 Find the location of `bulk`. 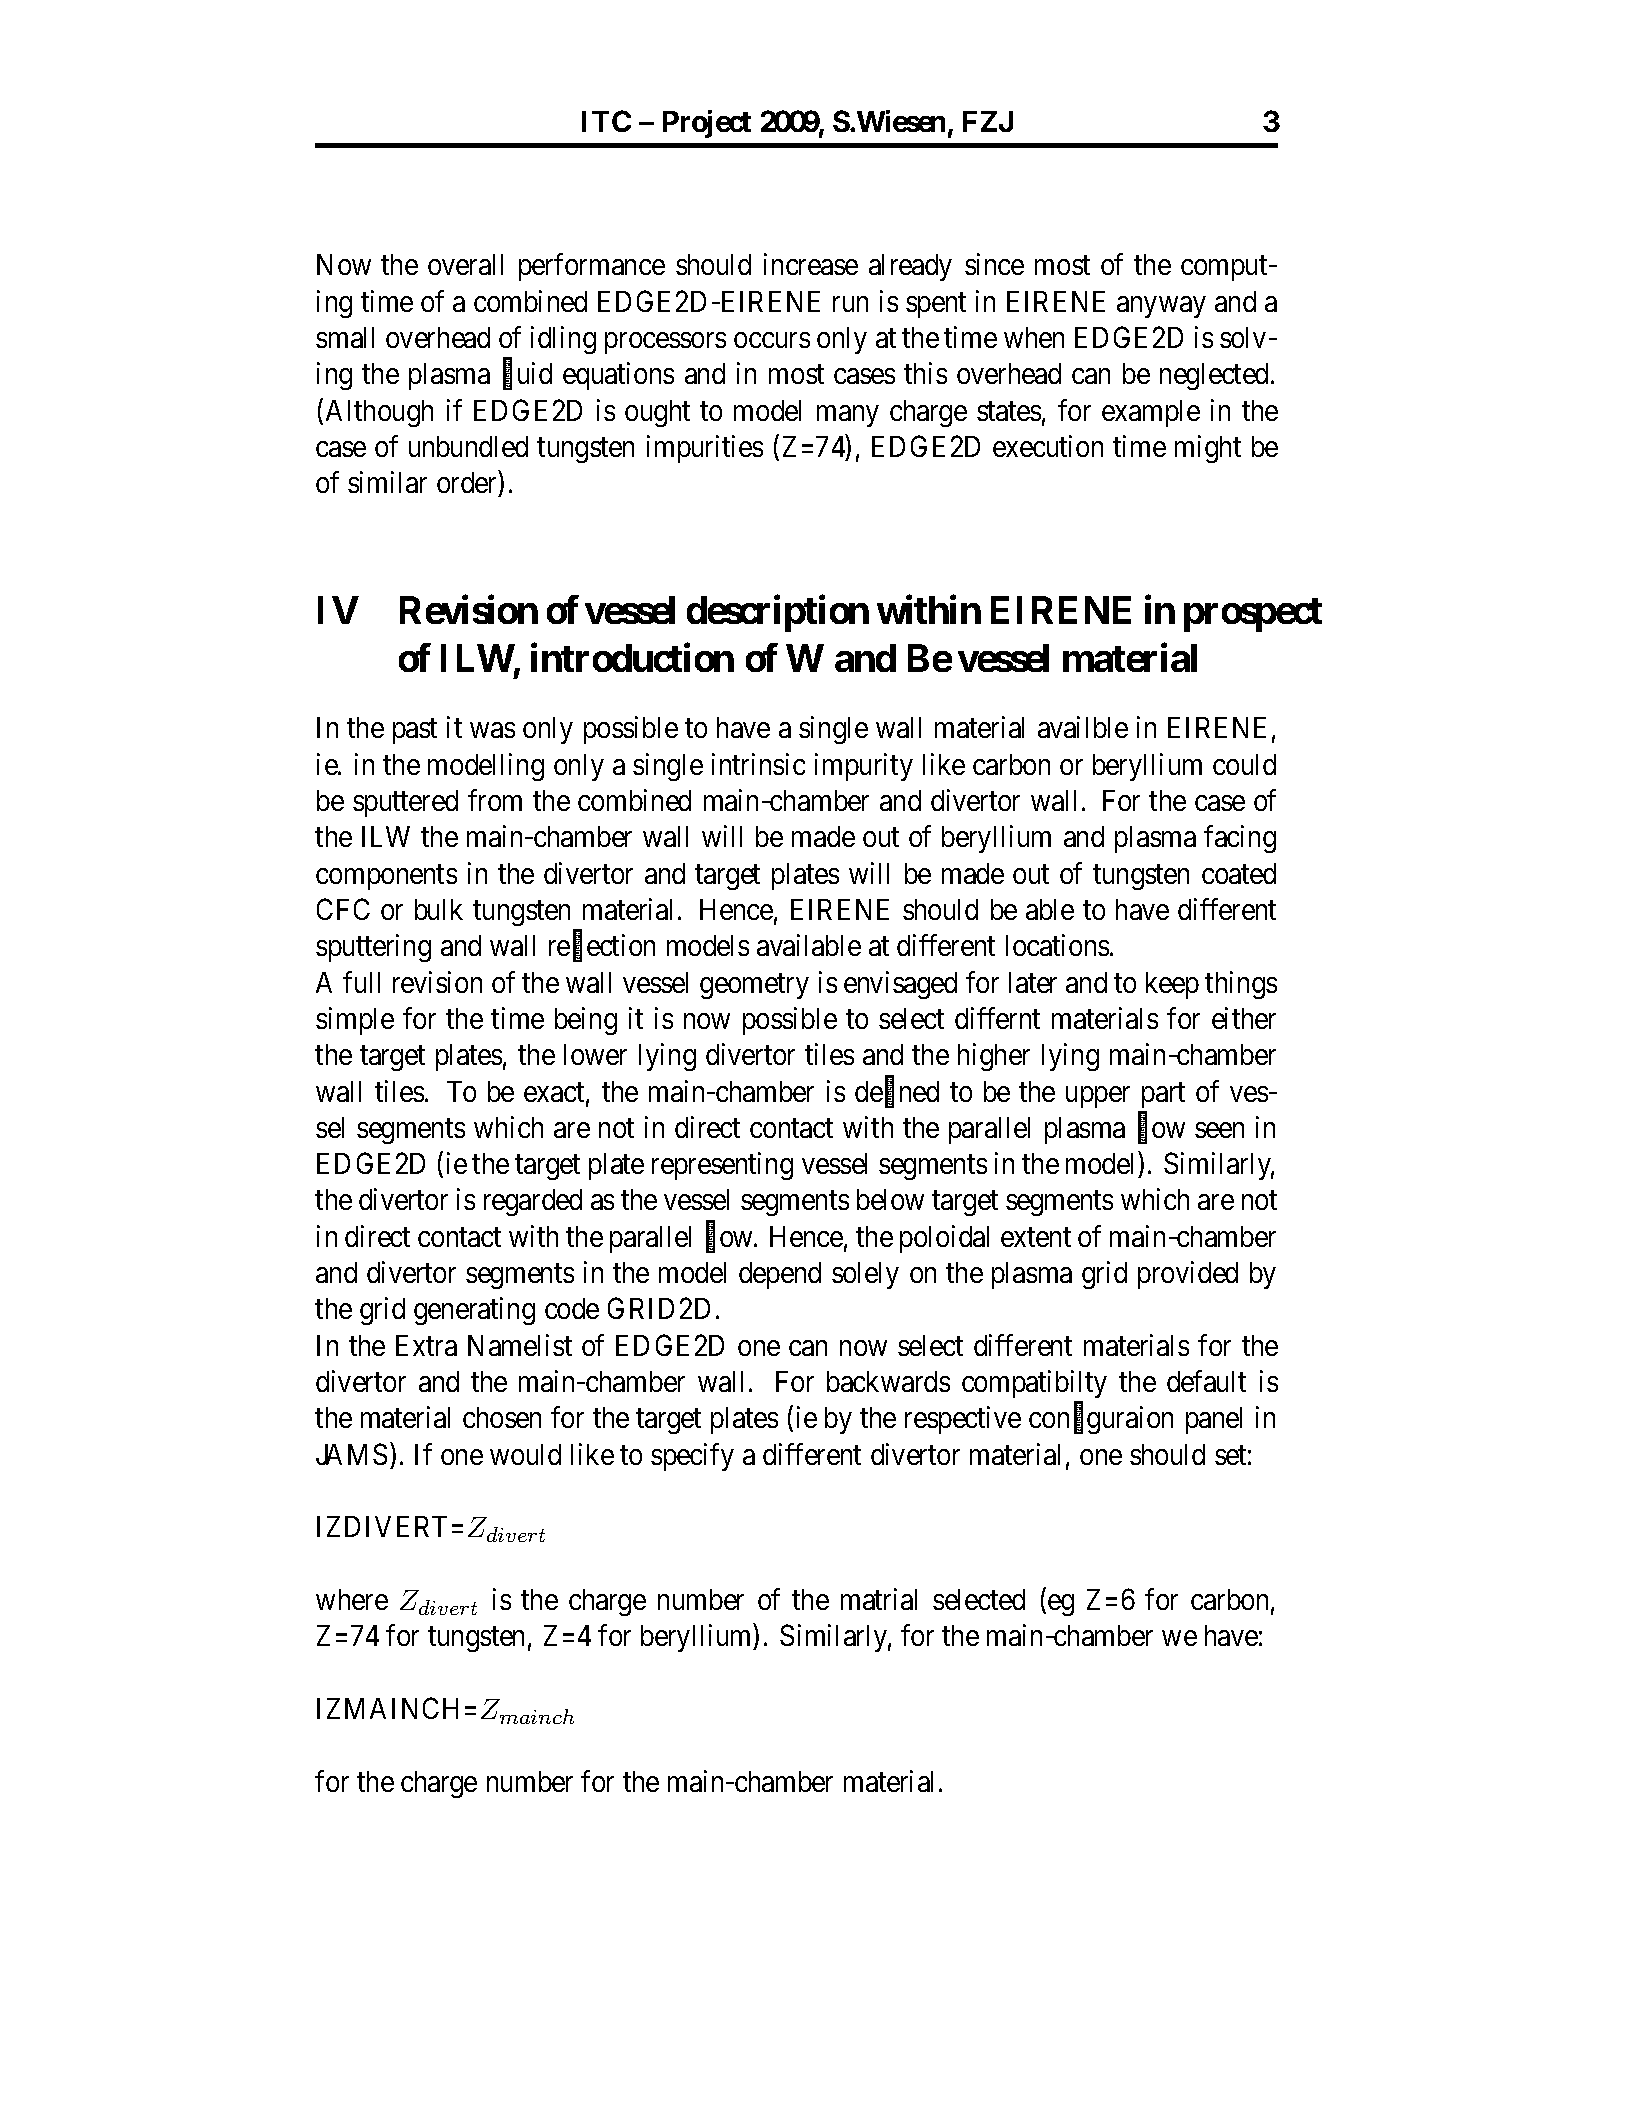

bulk is located at coordinates (439, 909).
